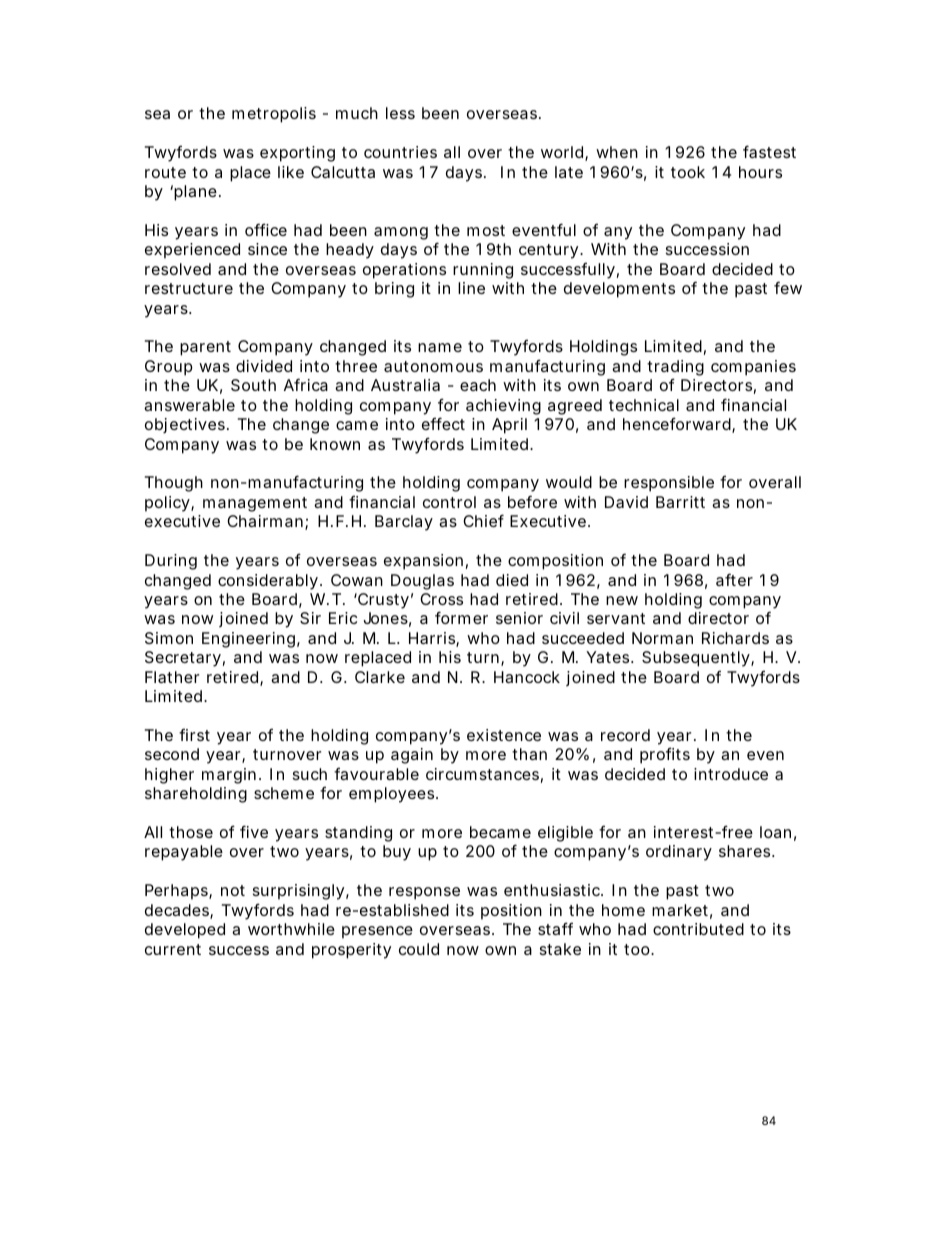  I want to click on name, so click(440, 347).
